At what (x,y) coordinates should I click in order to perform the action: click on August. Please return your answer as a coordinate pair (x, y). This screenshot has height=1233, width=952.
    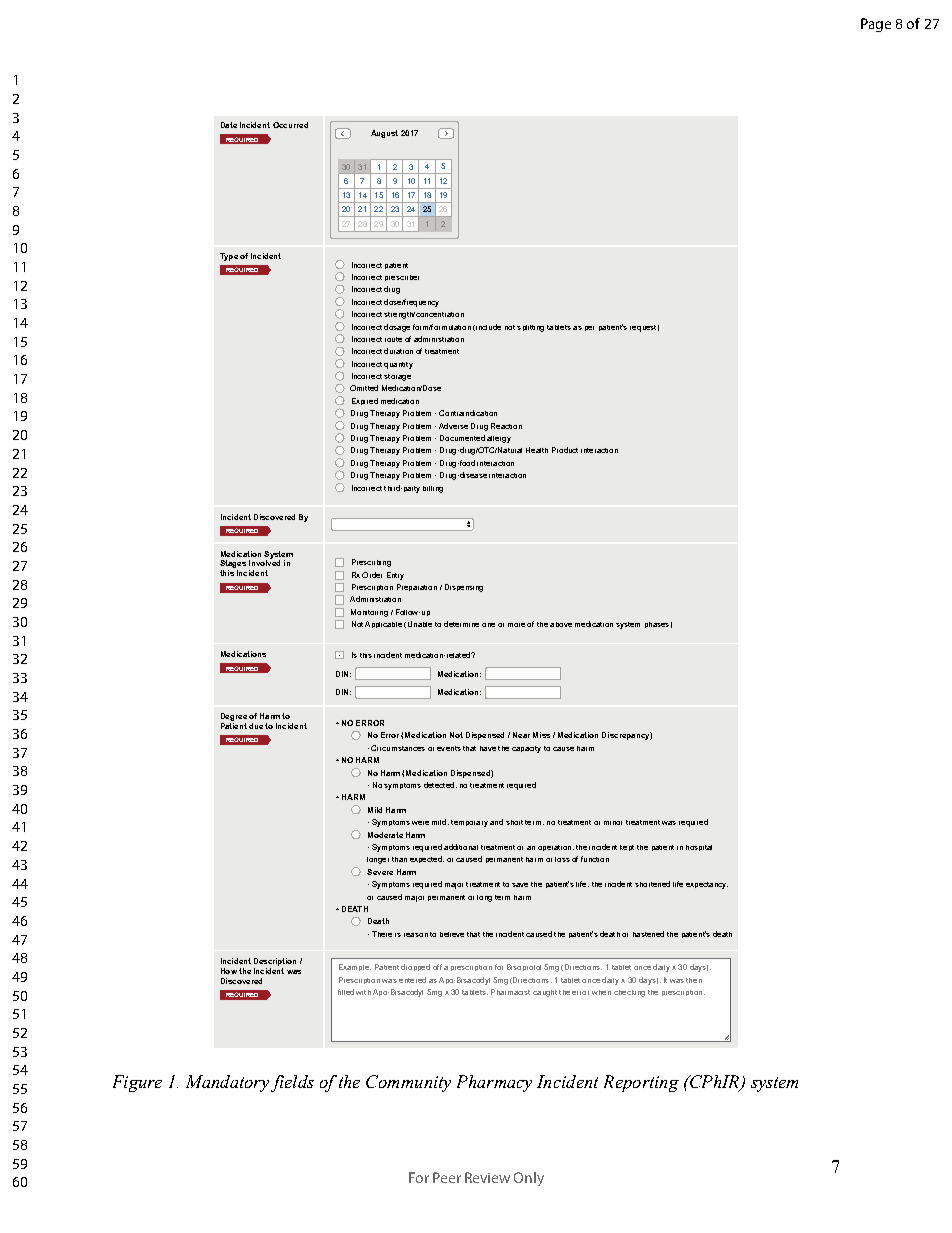
    Looking at the image, I should click on (384, 134).
